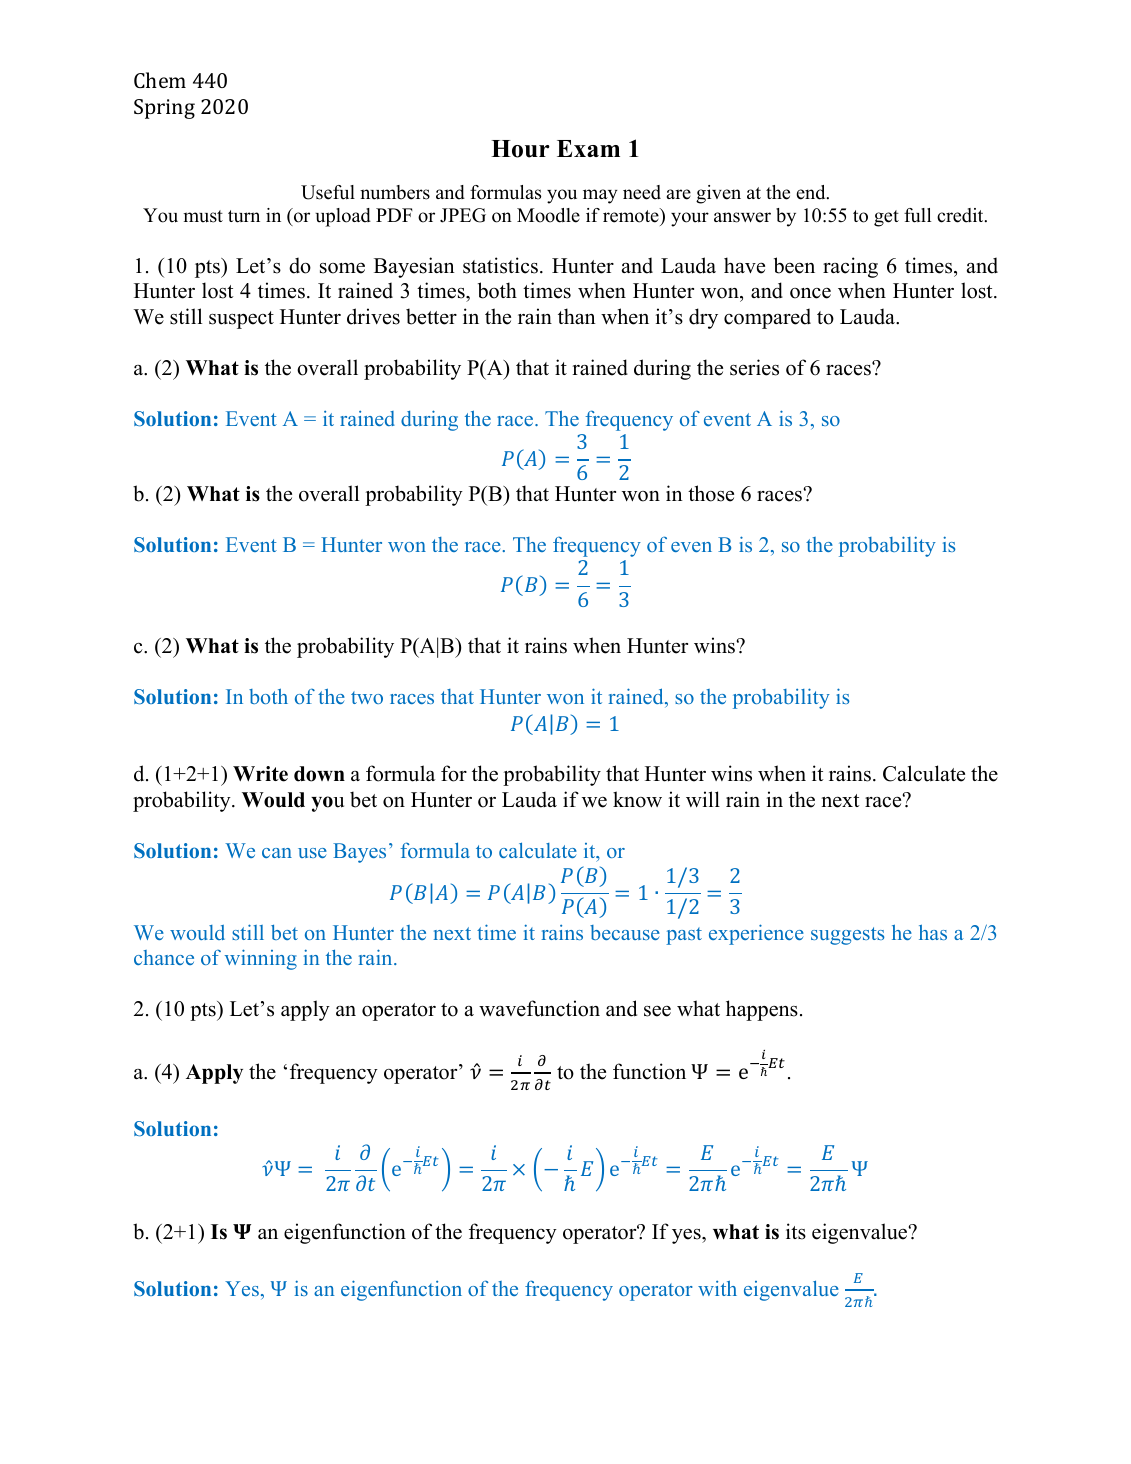 The image size is (1131, 1464). Describe the element at coordinates (796, 1231) in the document. I see `its` at that location.
